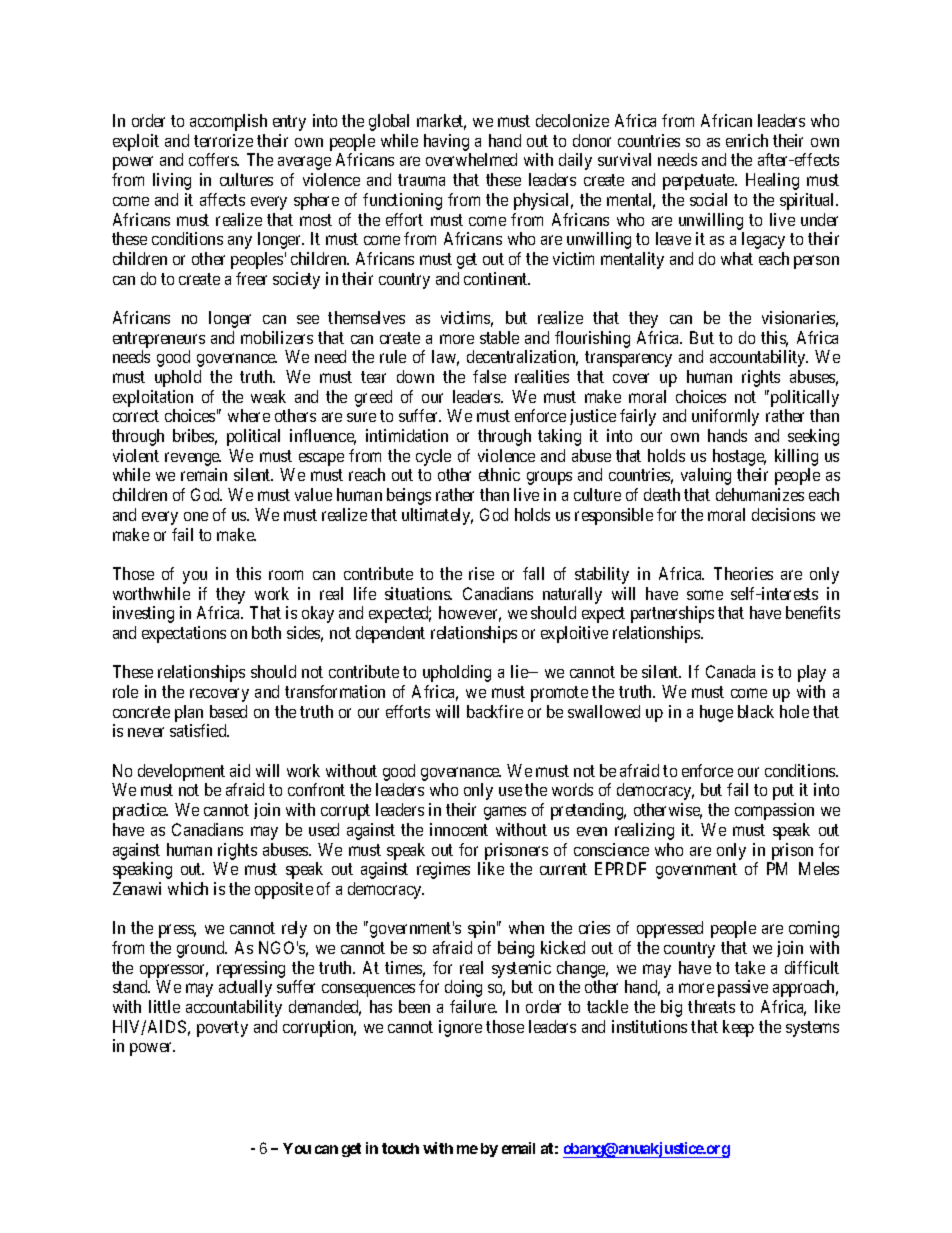  I want to click on stable, so click(499, 337).
